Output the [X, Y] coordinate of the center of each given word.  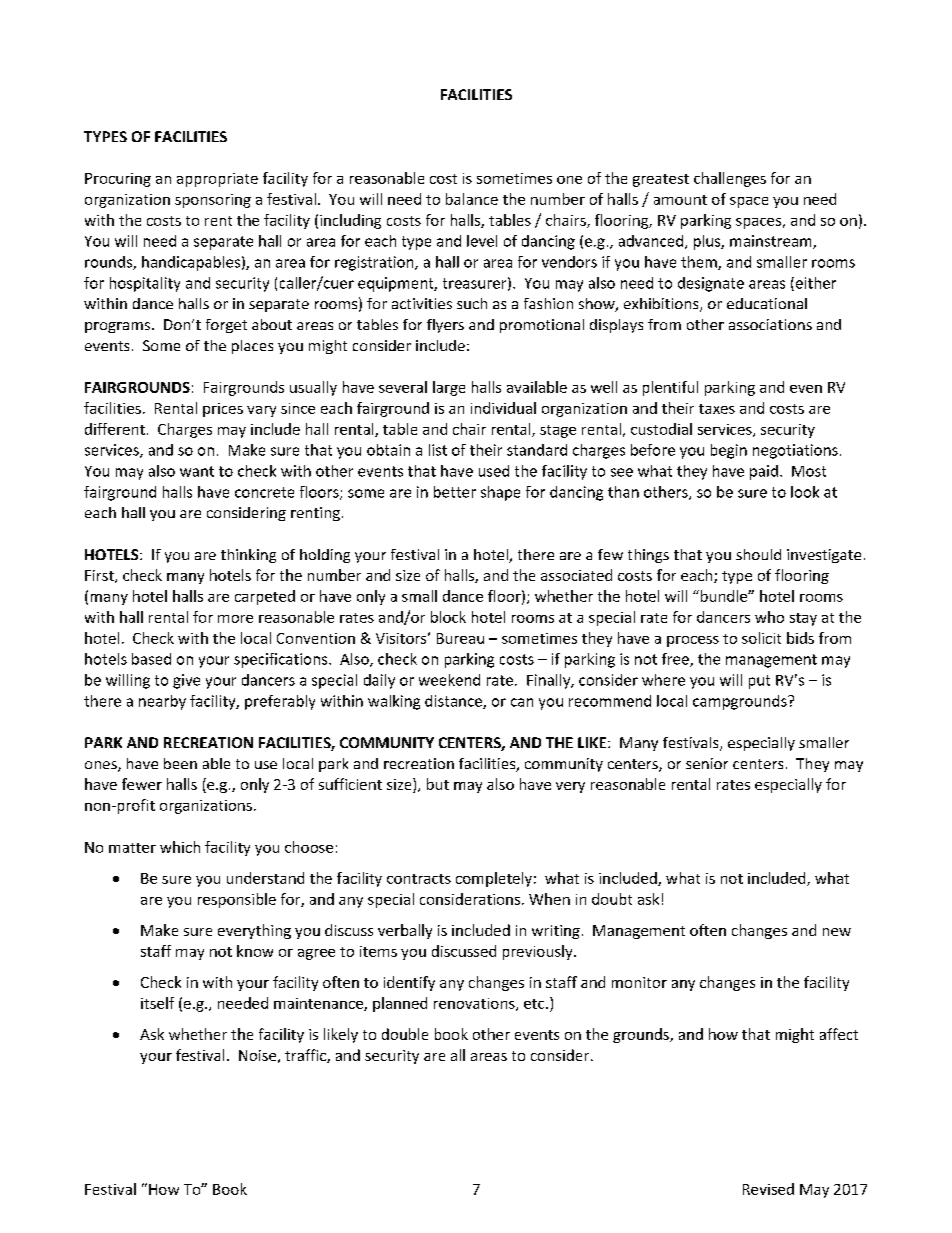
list [438, 450]
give [186, 681]
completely [494, 879]
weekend [449, 680]
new [837, 932]
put [759, 682]
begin [729, 451]
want [197, 471]
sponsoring [213, 201]
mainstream [772, 242]
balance [472, 199]
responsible [237, 900]
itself [157, 1003]
